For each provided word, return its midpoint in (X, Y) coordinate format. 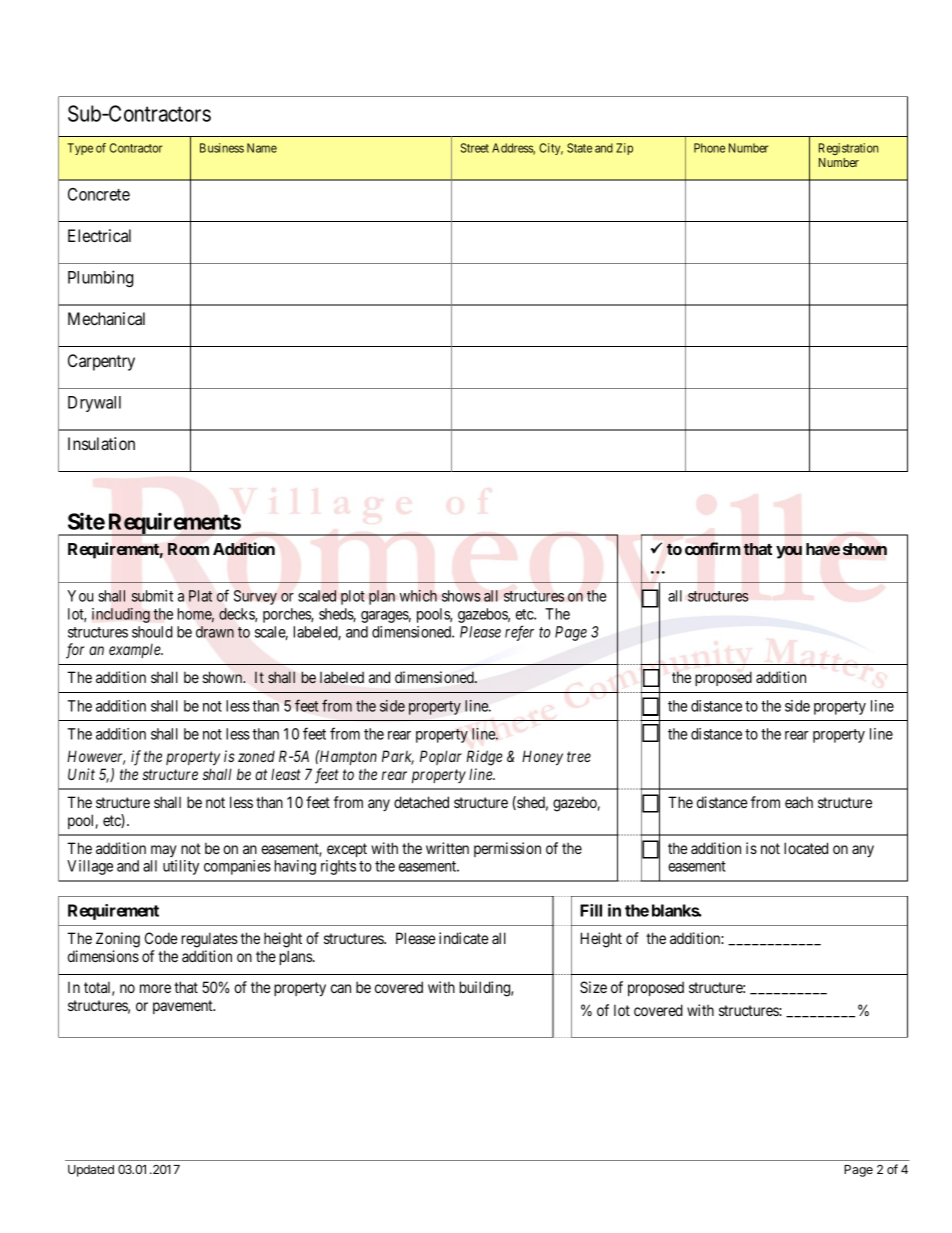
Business (222, 148)
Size (593, 987)
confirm (713, 548)
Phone (709, 148)
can (341, 988)
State (579, 148)
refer (519, 633)
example (136, 651)
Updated (91, 1171)
